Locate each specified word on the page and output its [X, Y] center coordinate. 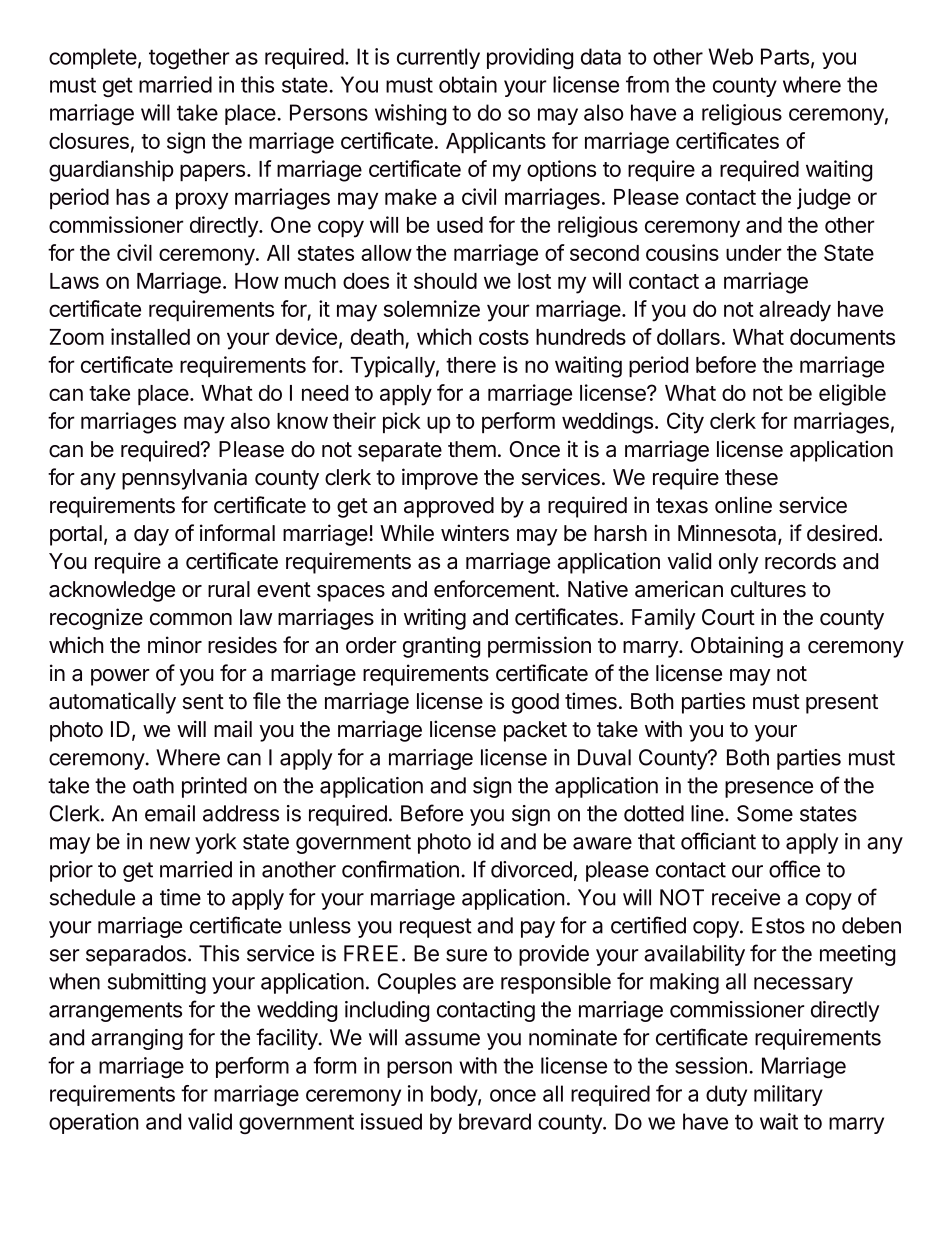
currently [438, 58]
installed [150, 336]
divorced [531, 869]
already [795, 311]
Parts [786, 57]
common [191, 619]
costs [504, 337]
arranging [137, 1039]
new [170, 843]
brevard [495, 1121]
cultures [768, 589]
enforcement [494, 589]
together [189, 58]
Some [765, 813]
